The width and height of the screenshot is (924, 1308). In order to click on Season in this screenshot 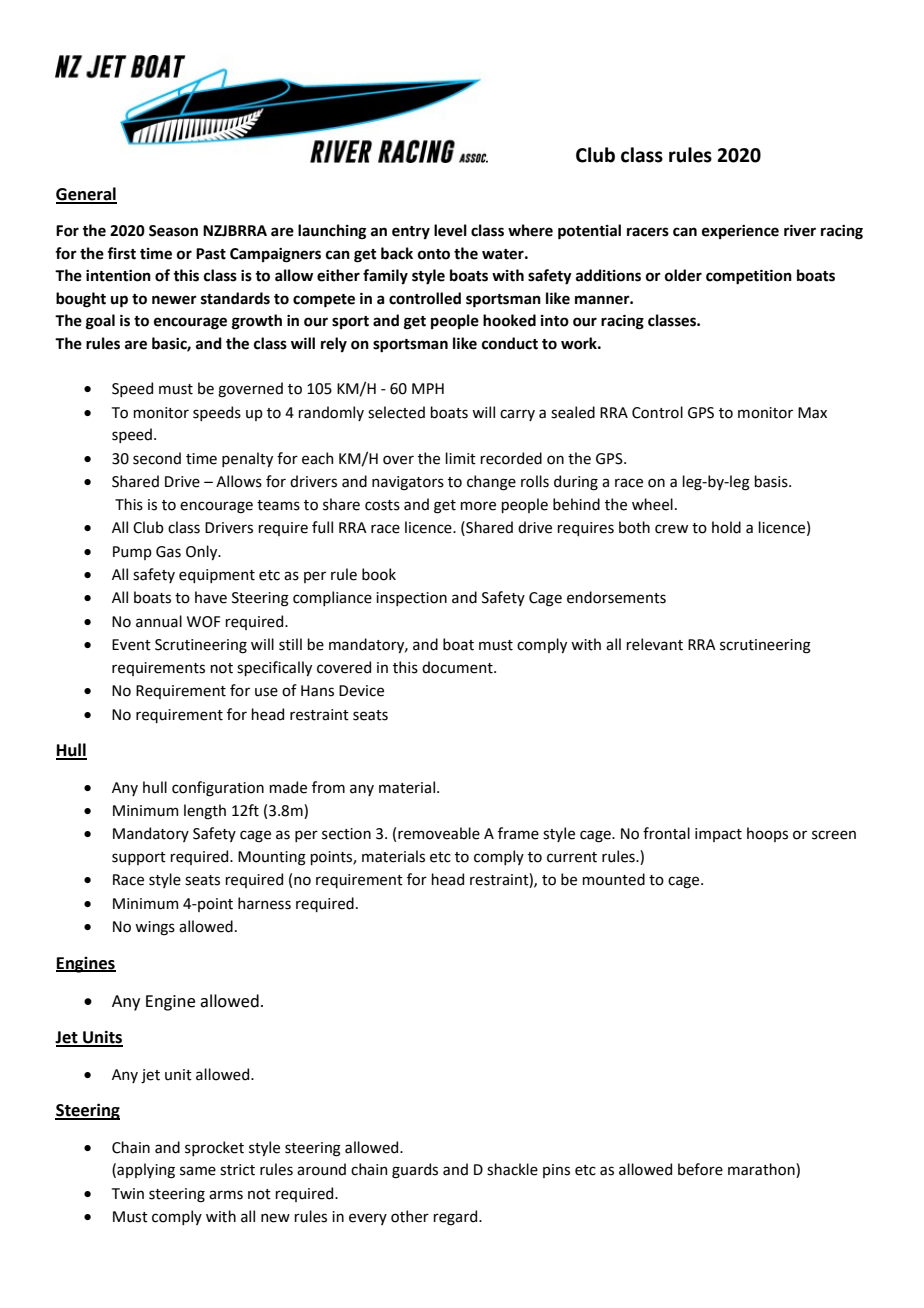, I will do `click(173, 231)`.
